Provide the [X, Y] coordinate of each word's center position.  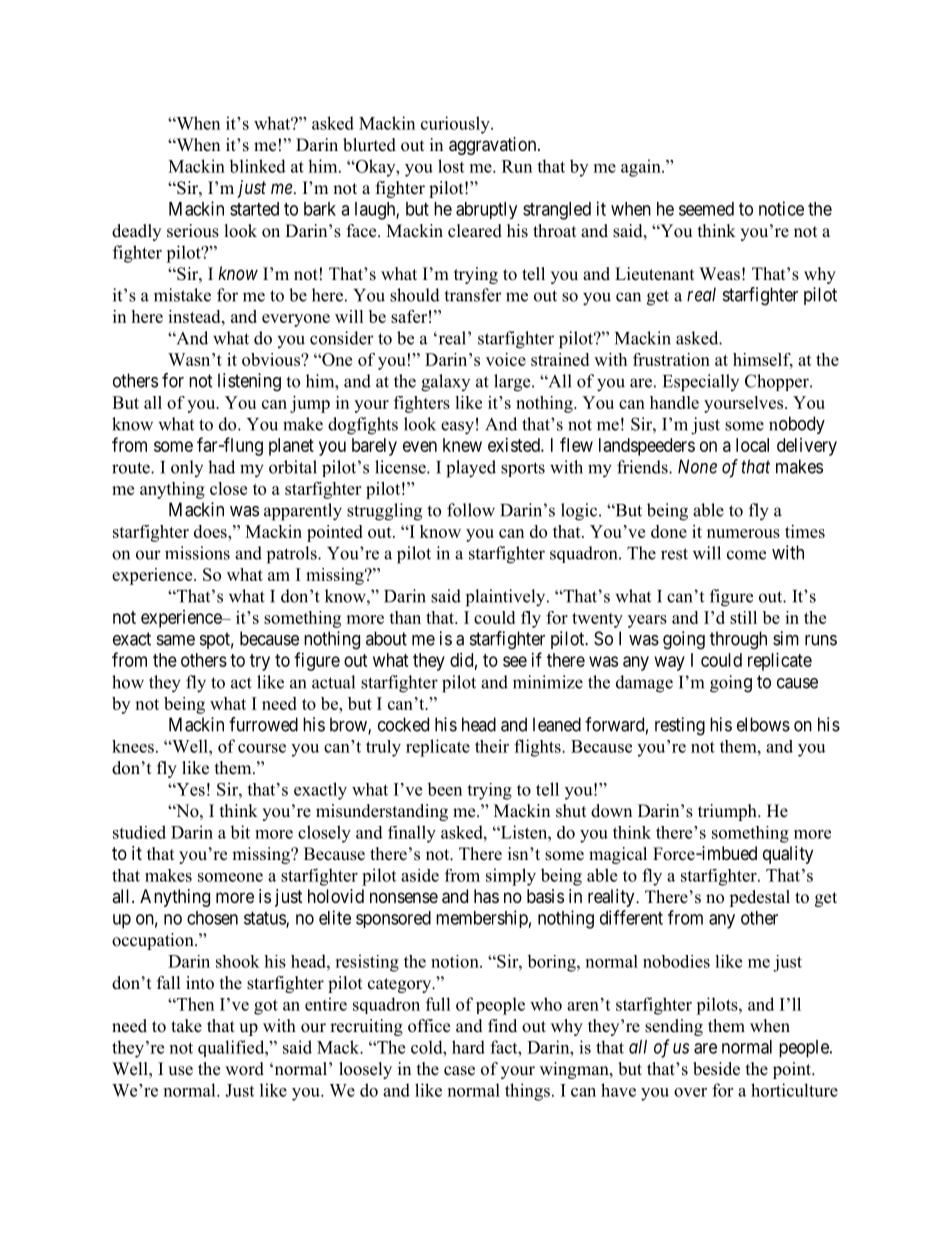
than [405, 617]
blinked [257, 166]
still [743, 617]
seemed [706, 209]
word [244, 1069]
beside [716, 1069]
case [459, 1071]
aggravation [494, 146]
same [176, 640]
